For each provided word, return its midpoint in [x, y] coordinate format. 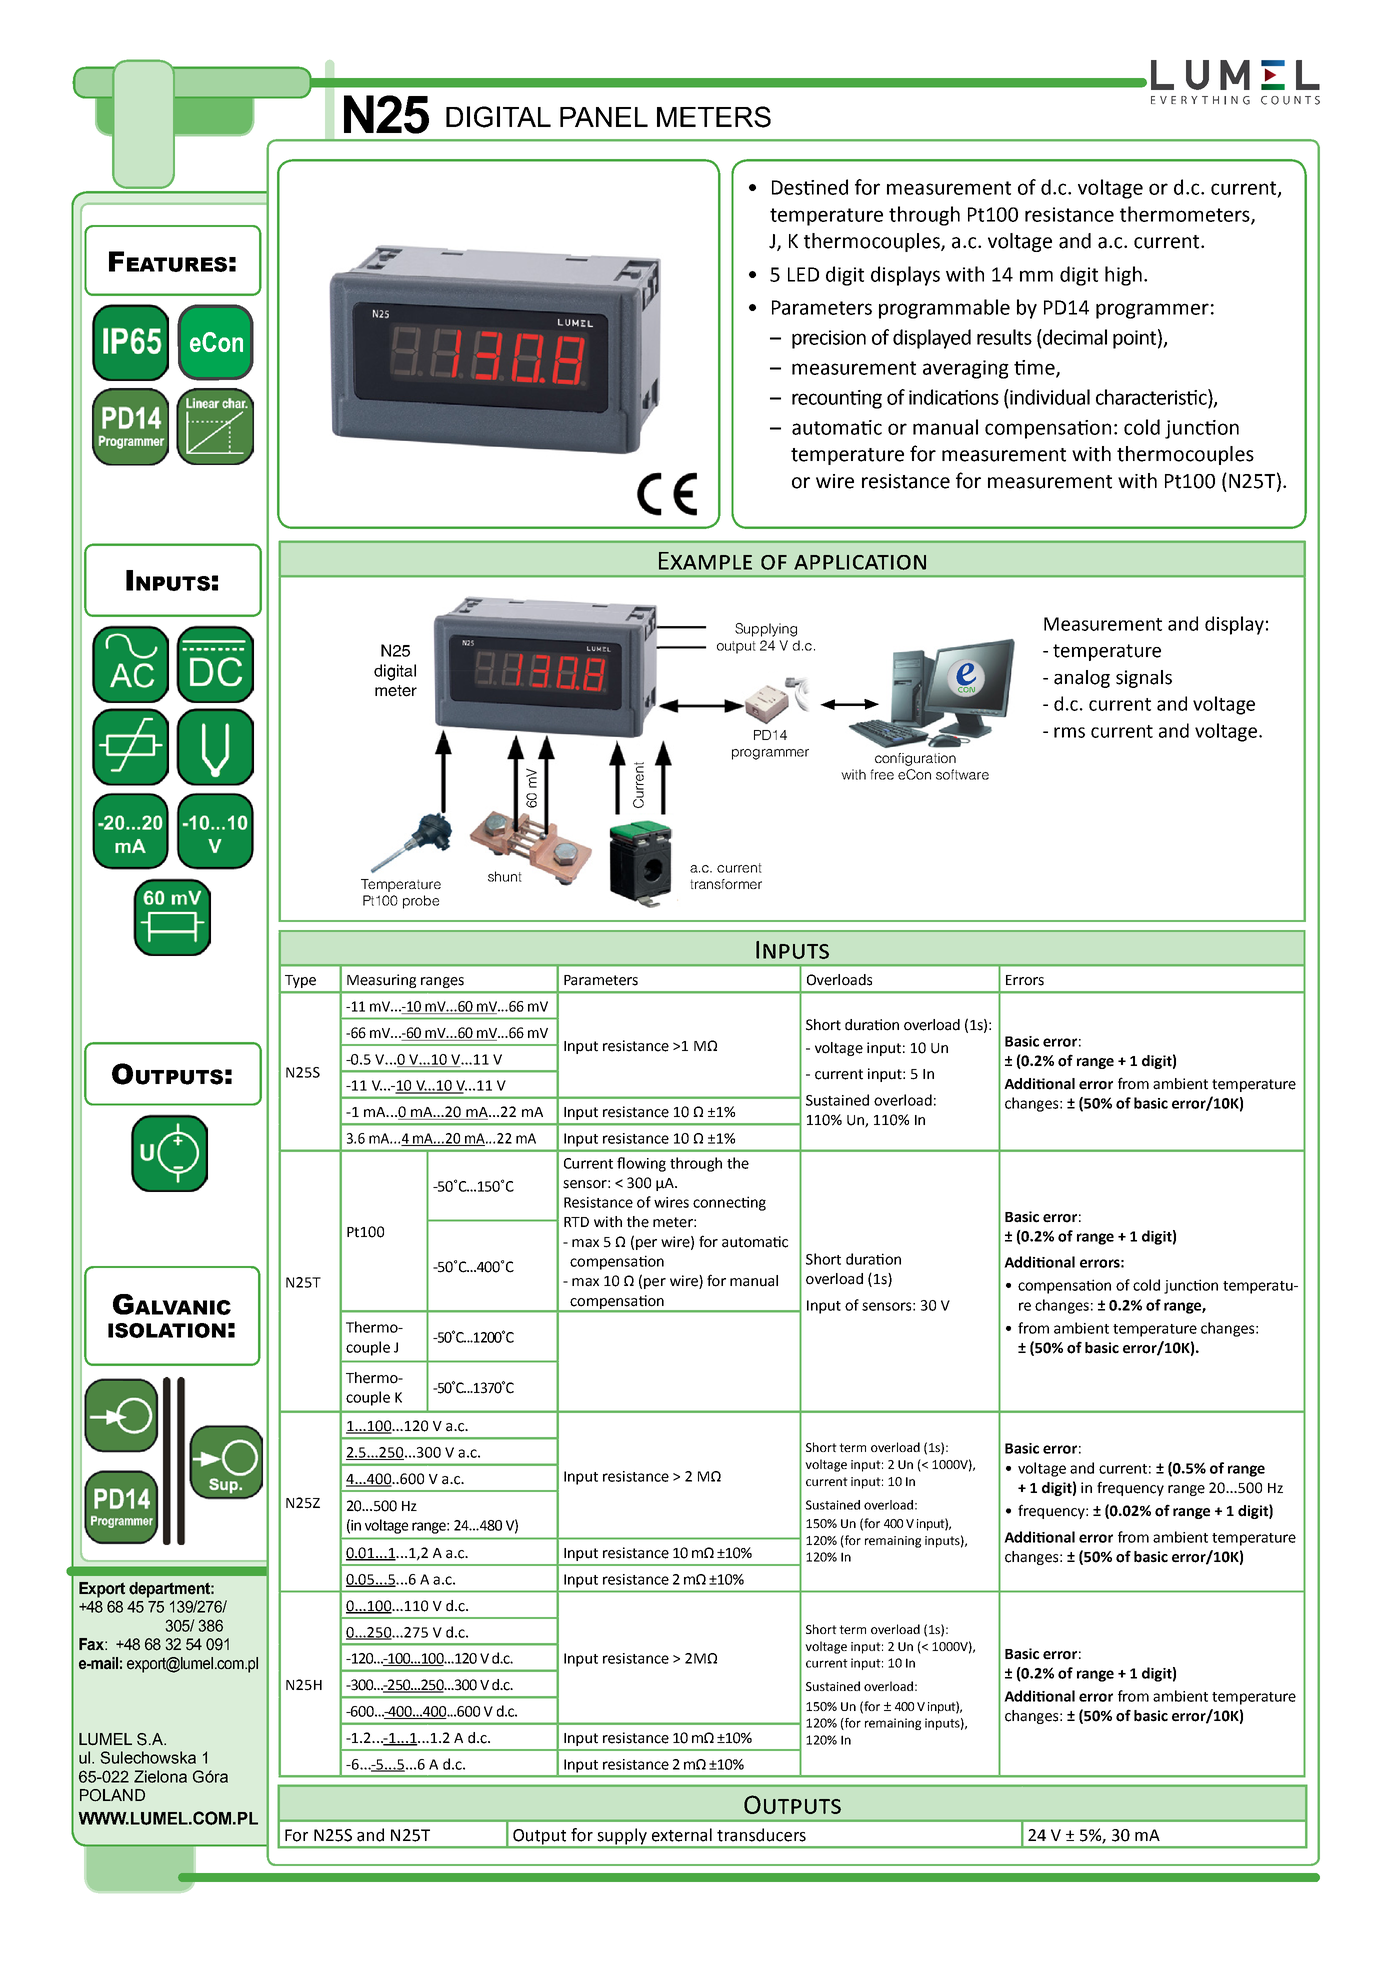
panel [604, 117]
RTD [576, 1222]
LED [803, 274]
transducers [761, 1835]
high [1123, 276]
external [682, 1835]
